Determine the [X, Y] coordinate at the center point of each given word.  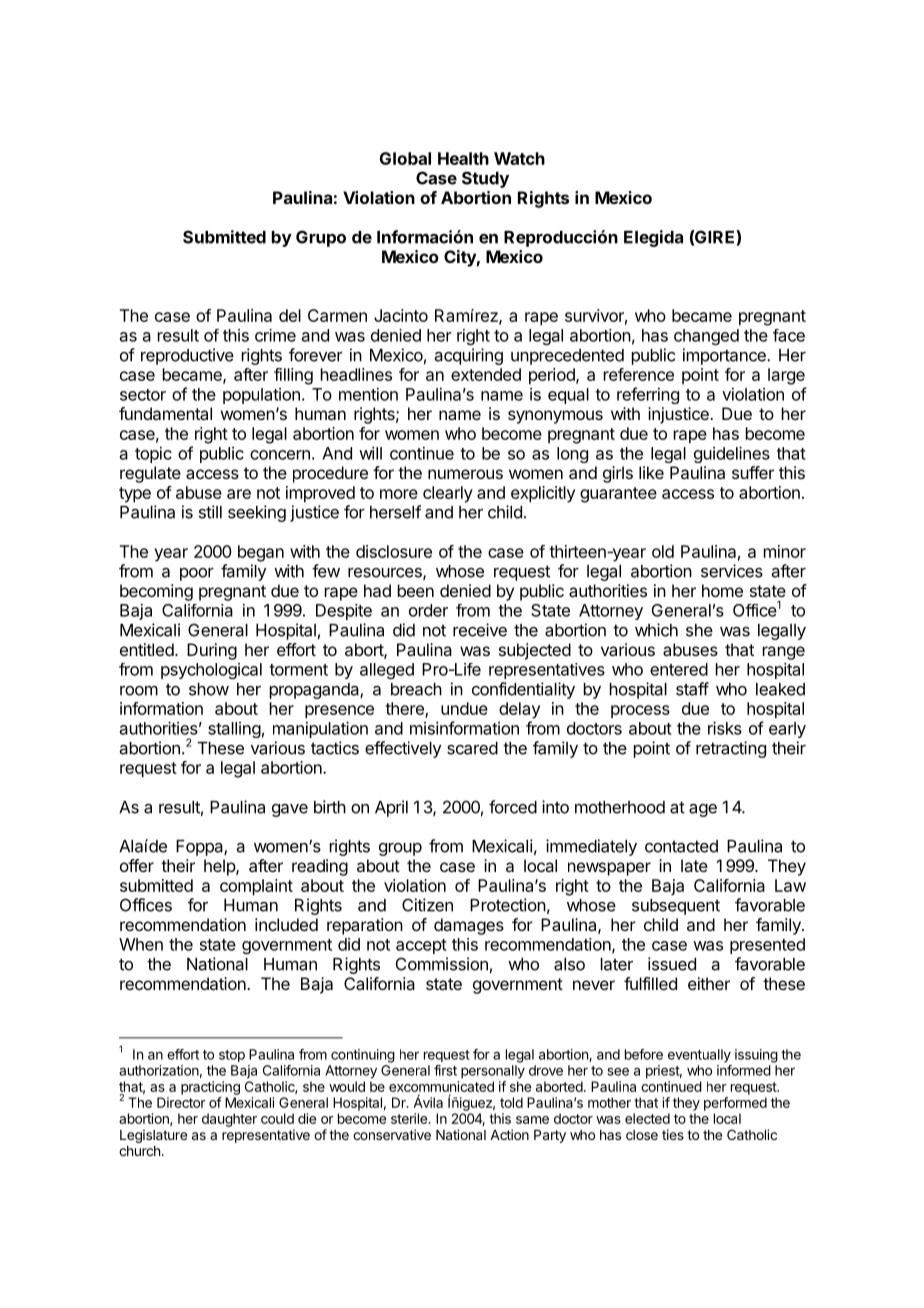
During [212, 651]
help [220, 867]
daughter [229, 1120]
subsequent [676, 907]
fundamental [165, 413]
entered [679, 669]
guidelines [732, 454]
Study [485, 179]
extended [486, 374]
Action [509, 1134]
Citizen [427, 905]
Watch [519, 158]
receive [480, 630]
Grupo [321, 238]
